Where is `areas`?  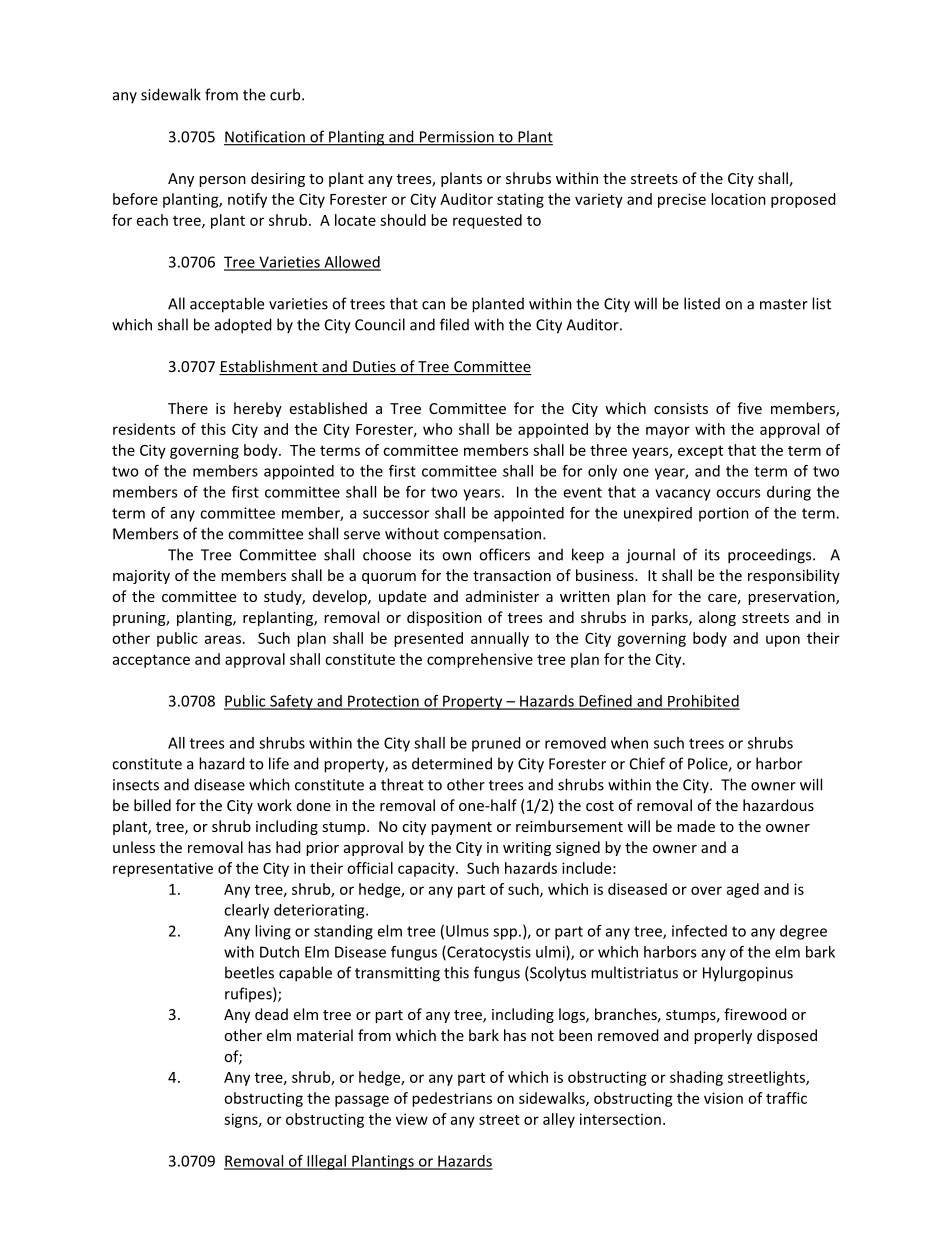 areas is located at coordinates (223, 639).
